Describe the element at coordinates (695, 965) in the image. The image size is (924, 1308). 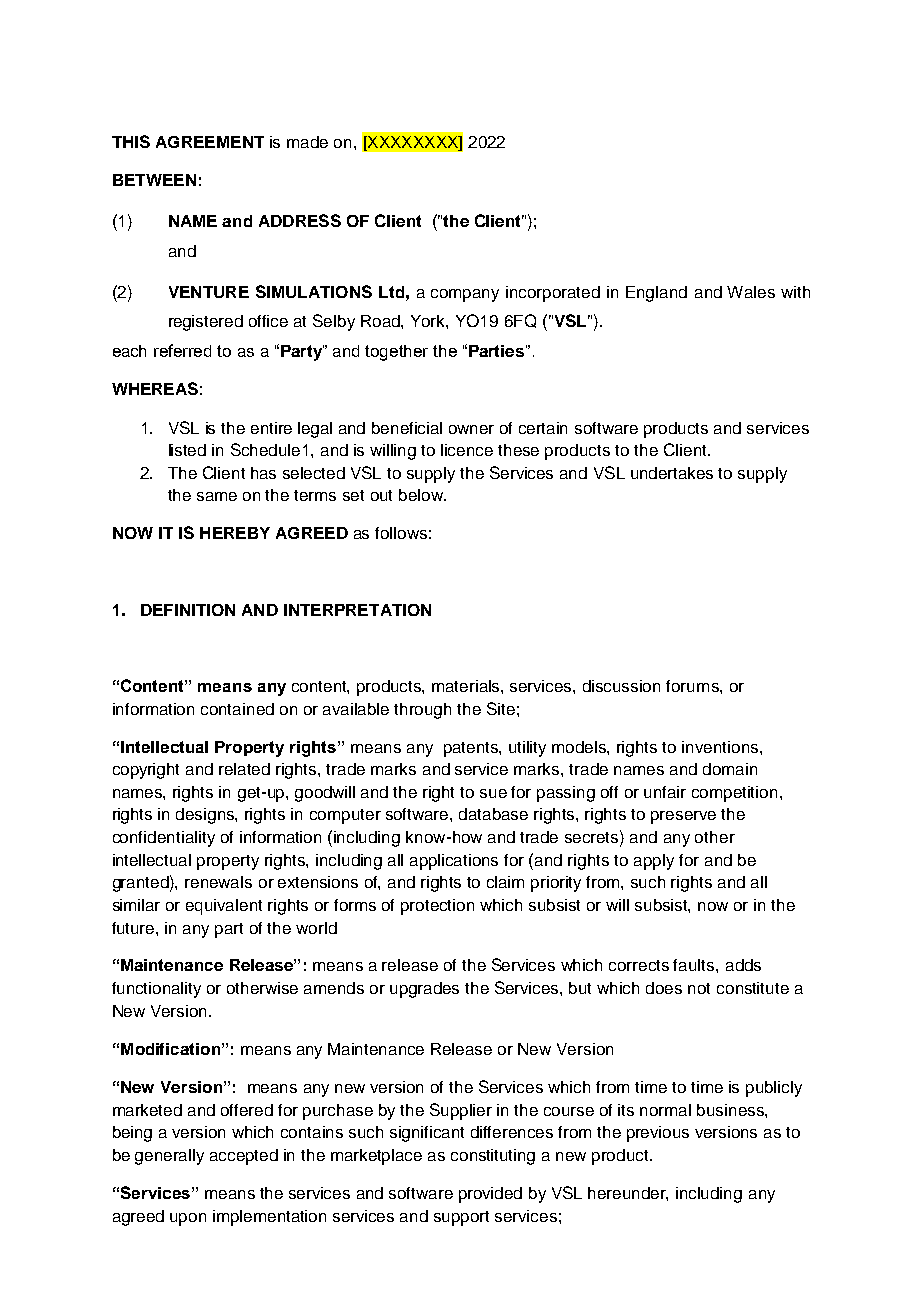
I see `faults` at that location.
